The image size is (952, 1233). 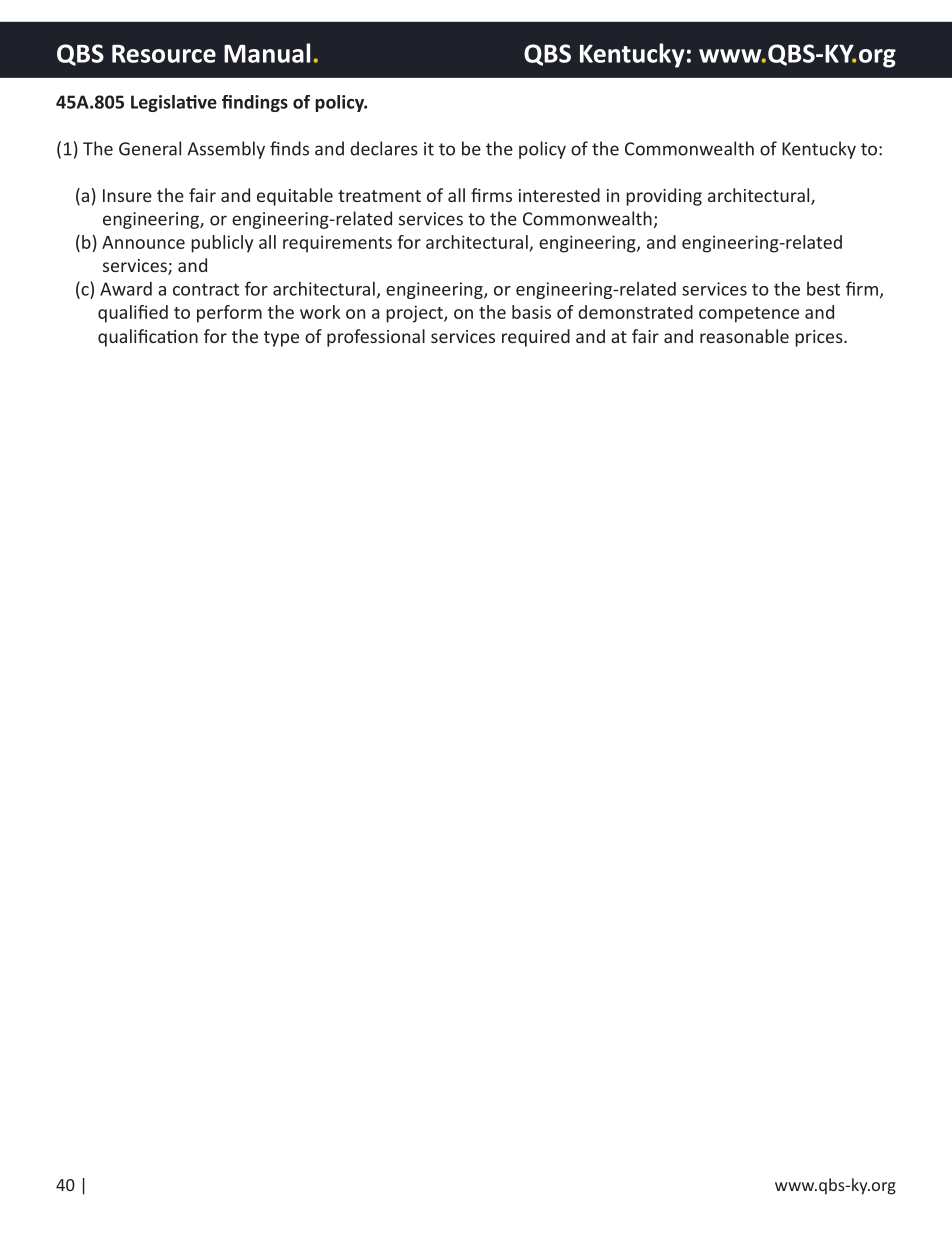 What do you see at coordinates (379, 196) in the image?
I see `treatment` at bounding box center [379, 196].
